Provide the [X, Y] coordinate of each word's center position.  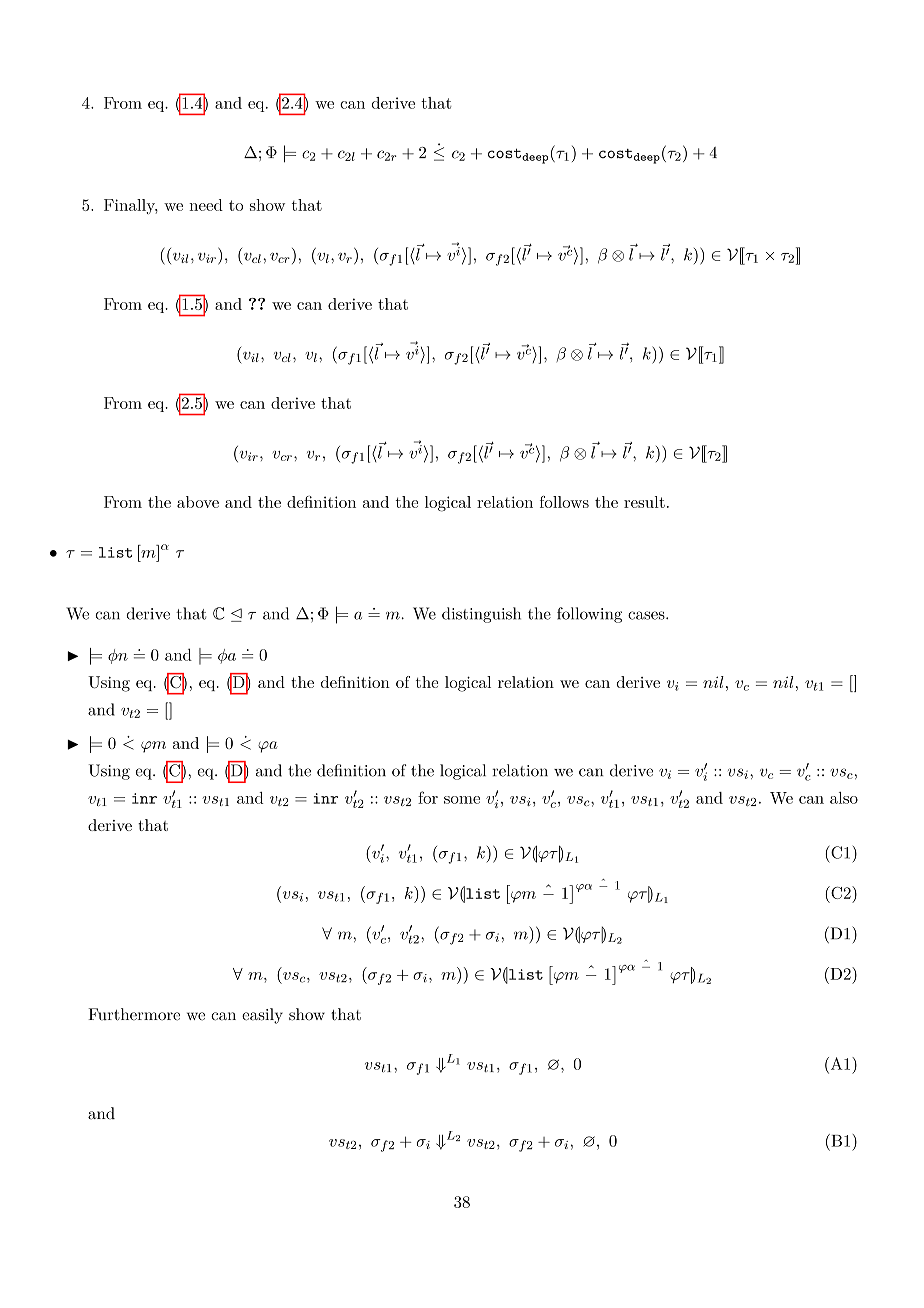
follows [564, 502]
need [206, 205]
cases [647, 615]
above [198, 502]
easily [262, 1016]
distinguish [481, 615]
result [644, 502]
